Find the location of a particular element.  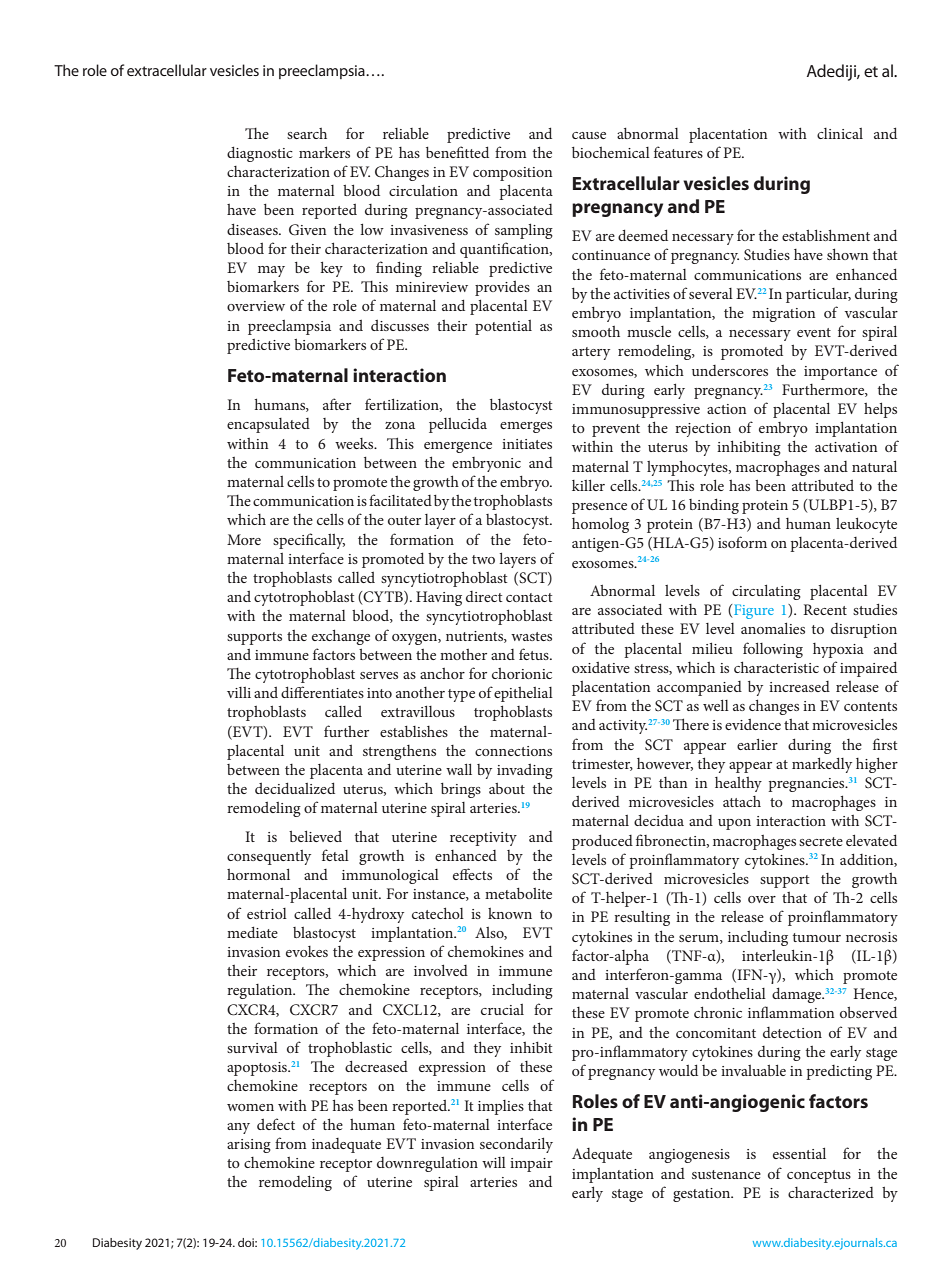

clinical is located at coordinates (840, 133).
